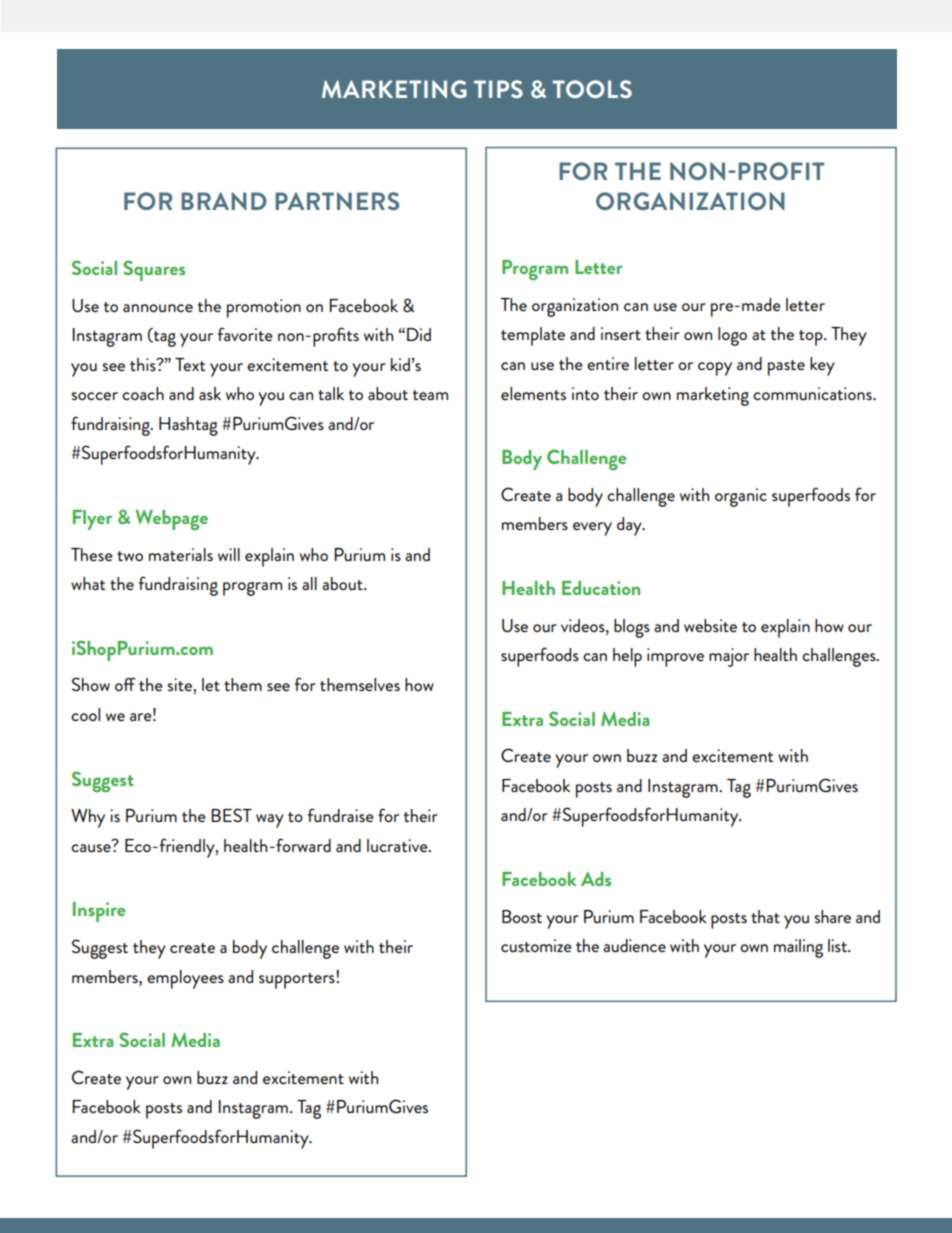  Describe the element at coordinates (798, 948) in the screenshot. I see `mailing` at that location.
